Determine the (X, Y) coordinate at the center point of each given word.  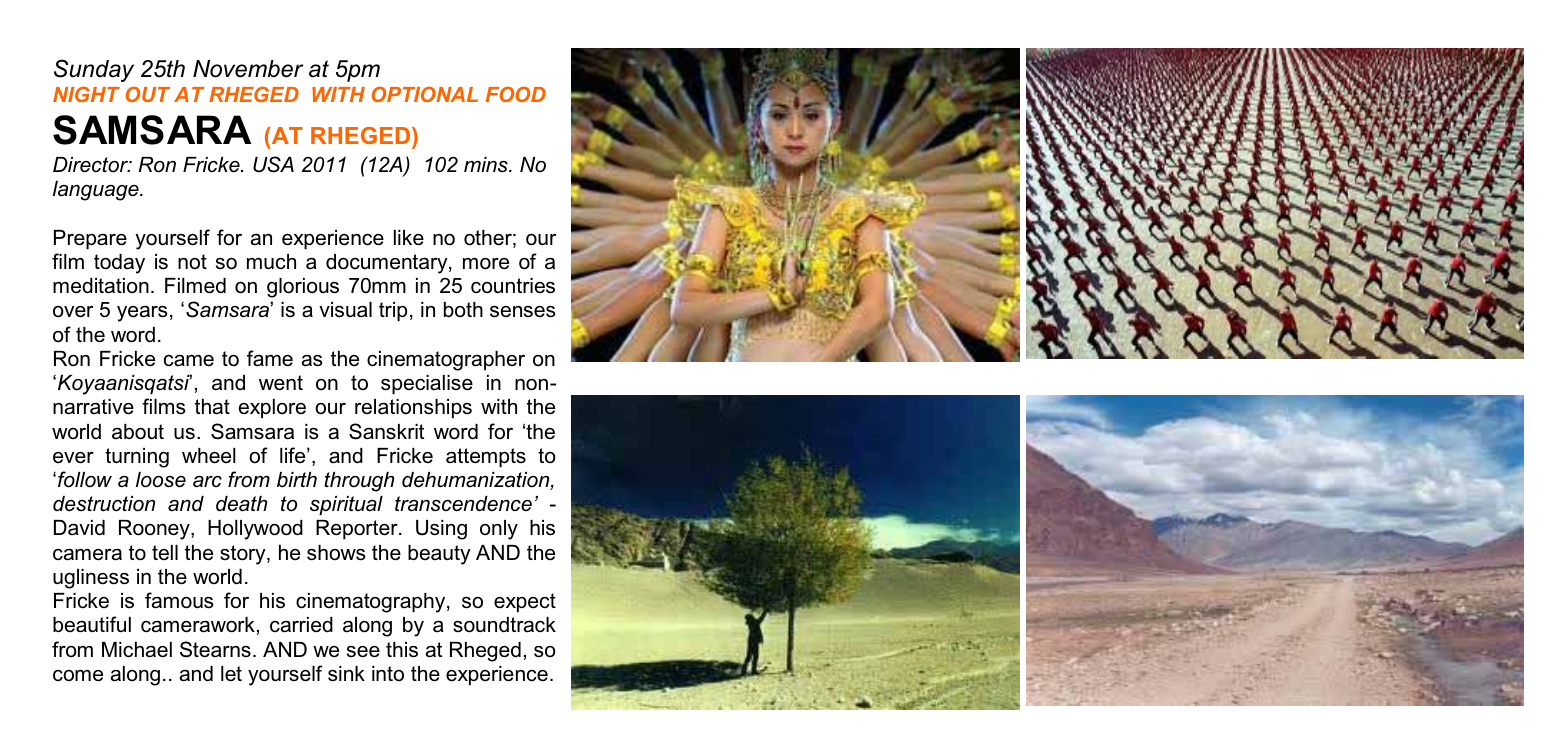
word (133, 335)
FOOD (516, 94)
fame (270, 358)
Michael (137, 650)
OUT (147, 94)
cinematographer (446, 361)
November (248, 69)
